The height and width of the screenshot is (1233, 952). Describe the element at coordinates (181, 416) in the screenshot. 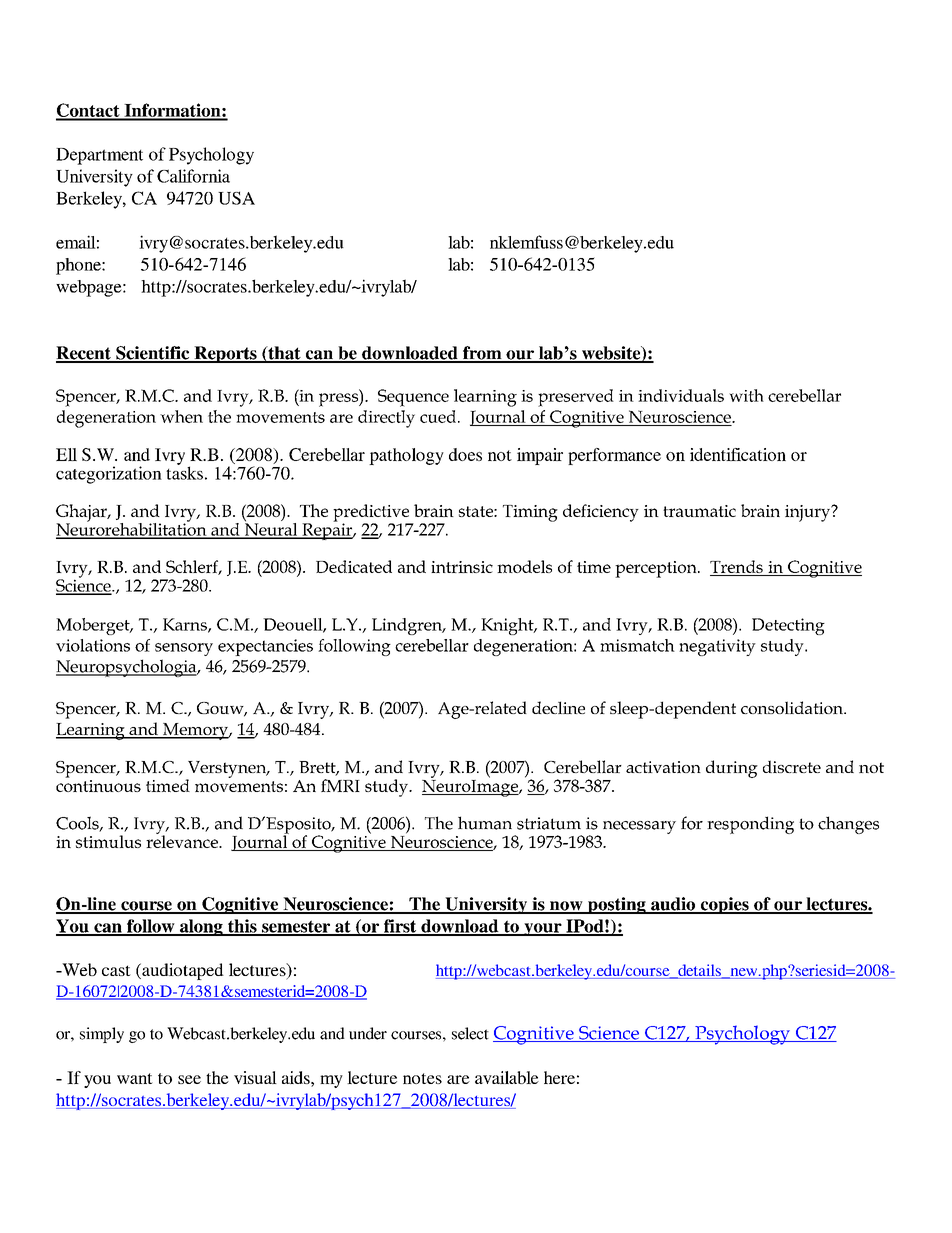

I see `when` at that location.
